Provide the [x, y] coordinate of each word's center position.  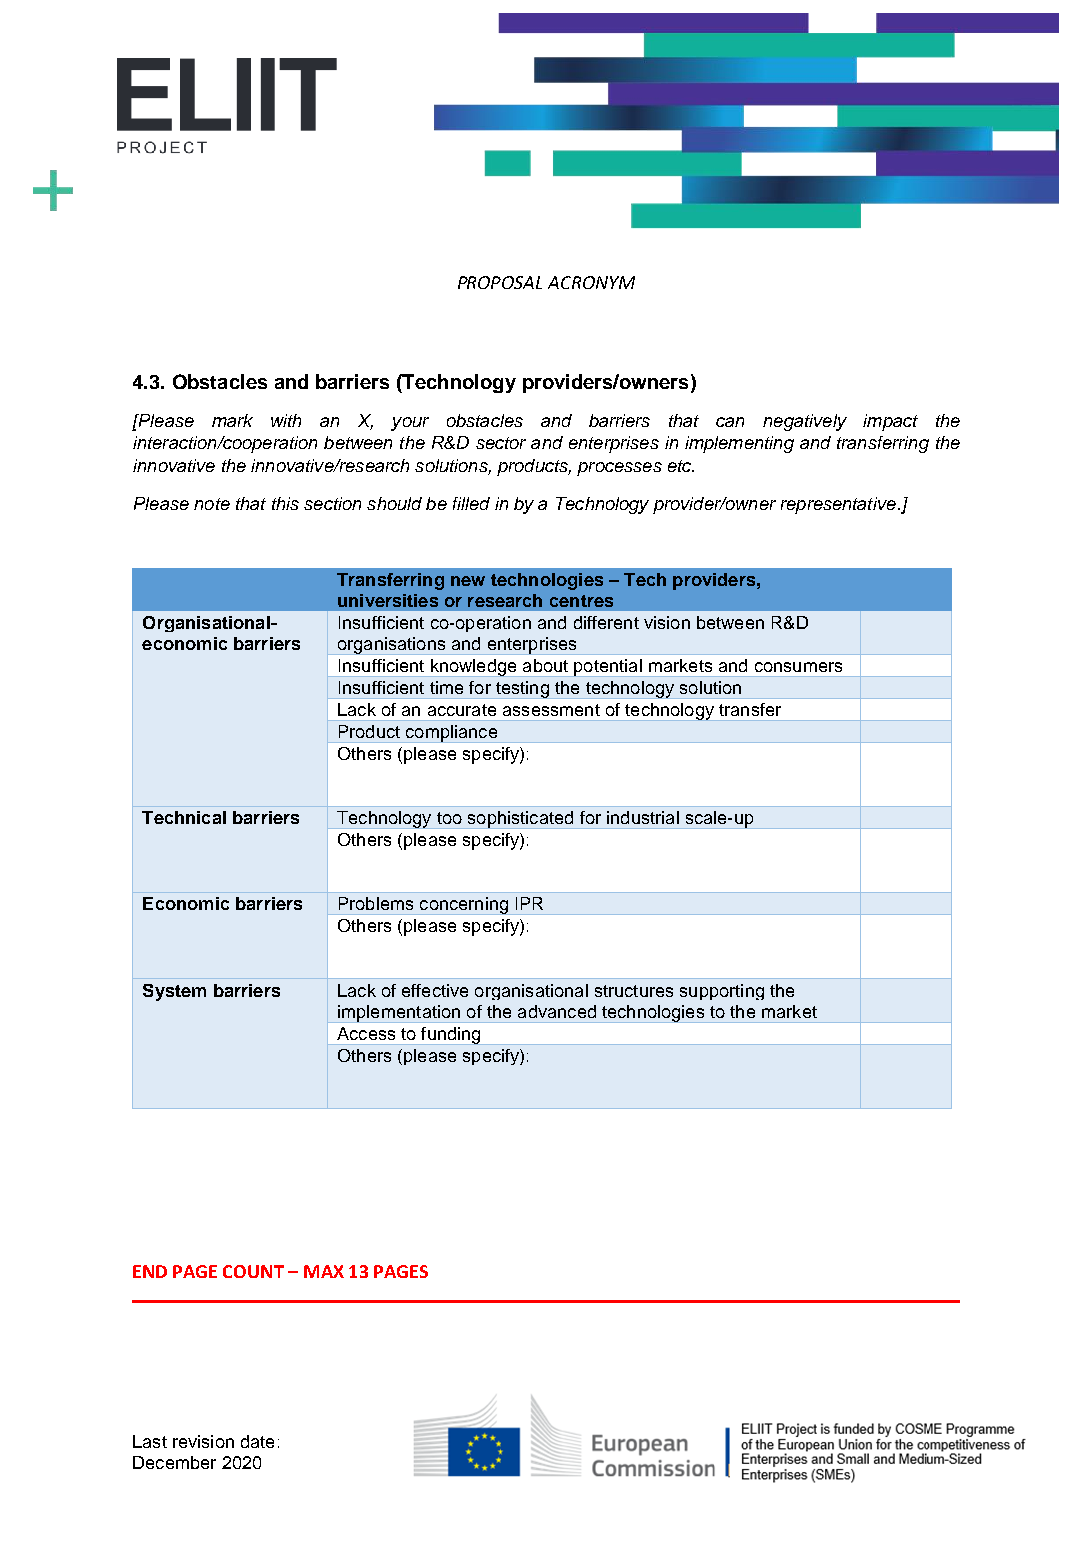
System [174, 992]
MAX [324, 1271]
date [257, 1441]
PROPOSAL [500, 282]
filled [471, 503]
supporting [722, 992]
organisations [391, 646]
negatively [805, 422]
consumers [798, 667]
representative [838, 505]
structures [634, 991]
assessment [551, 710]
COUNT [253, 1271]
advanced [557, 1011]
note [212, 504]
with [286, 420]
